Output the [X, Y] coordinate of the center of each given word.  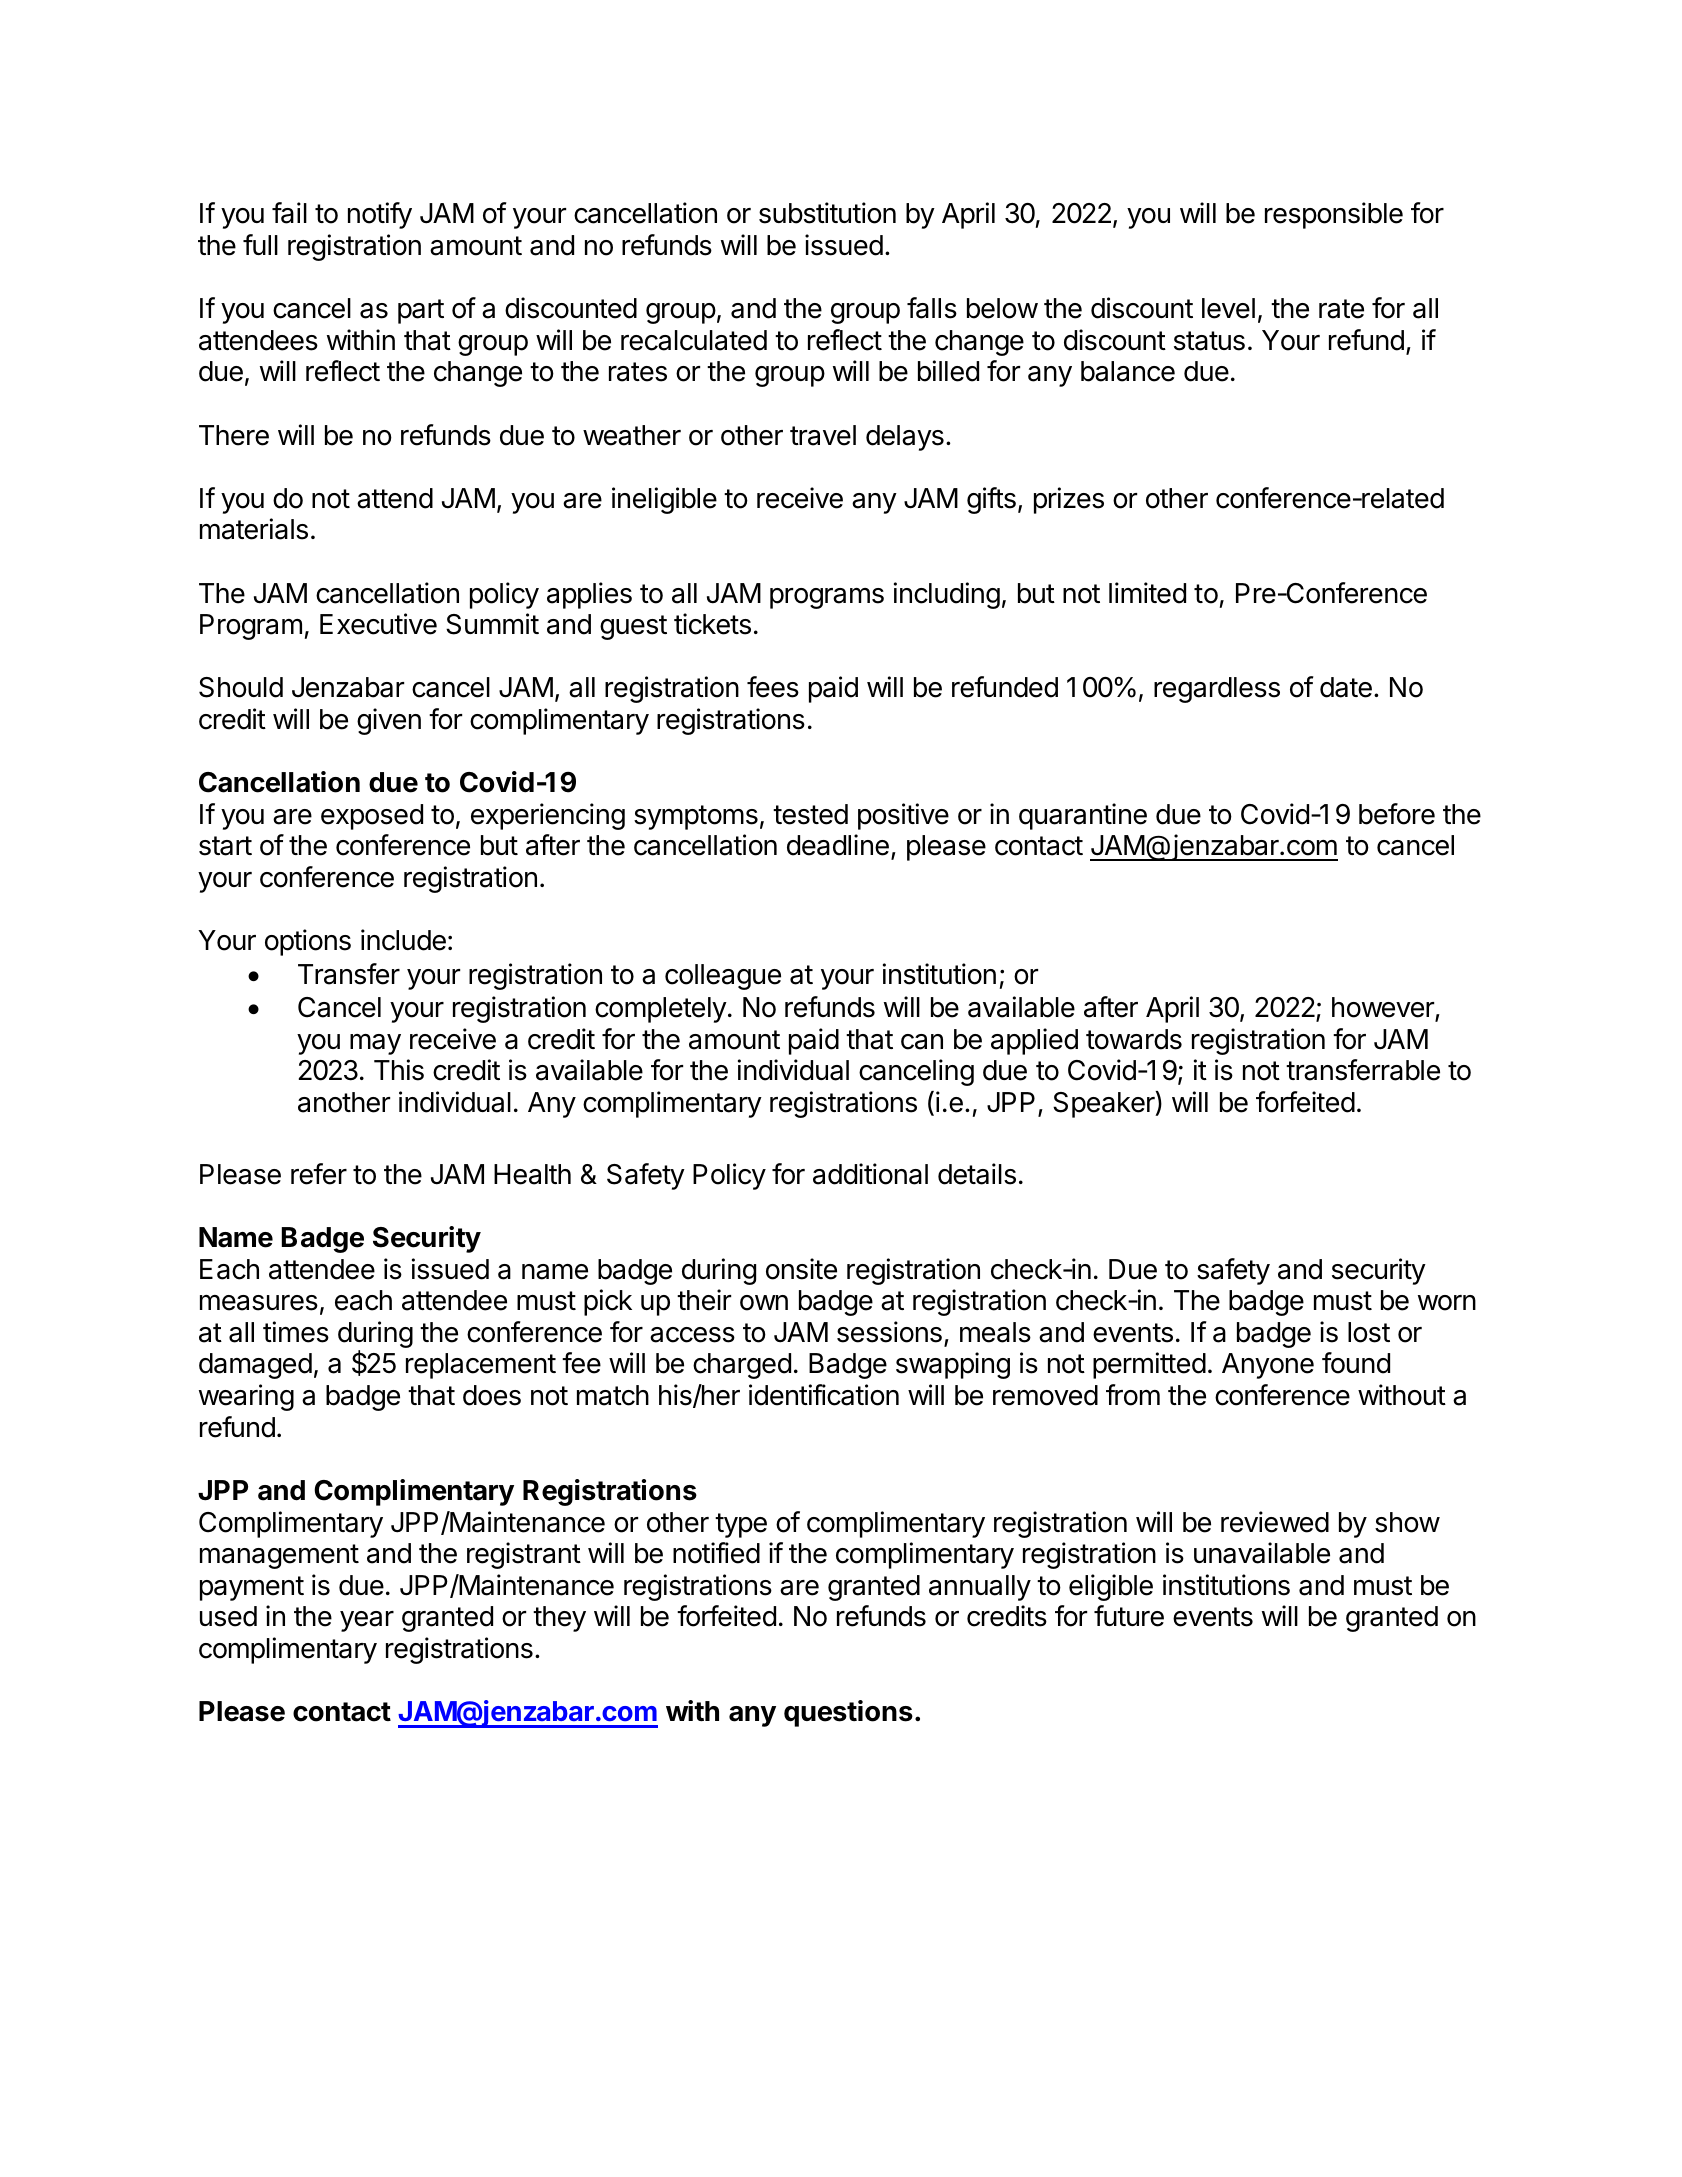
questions [848, 1713]
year [367, 1621]
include [403, 940]
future [1129, 1616]
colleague [723, 977]
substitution [827, 213]
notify [380, 215]
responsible [1334, 215]
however [1384, 1009]
